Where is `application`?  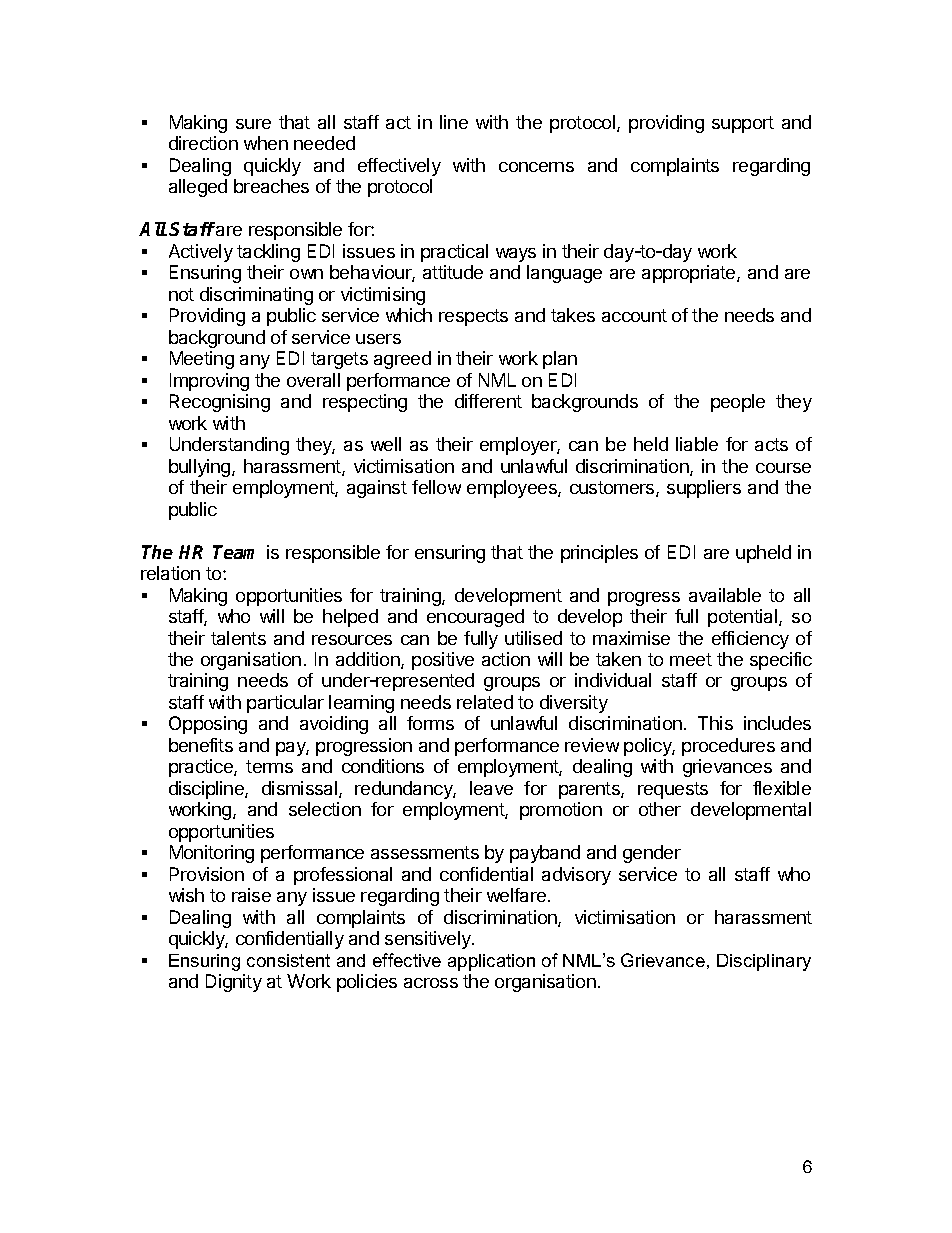 application is located at coordinates (491, 962).
